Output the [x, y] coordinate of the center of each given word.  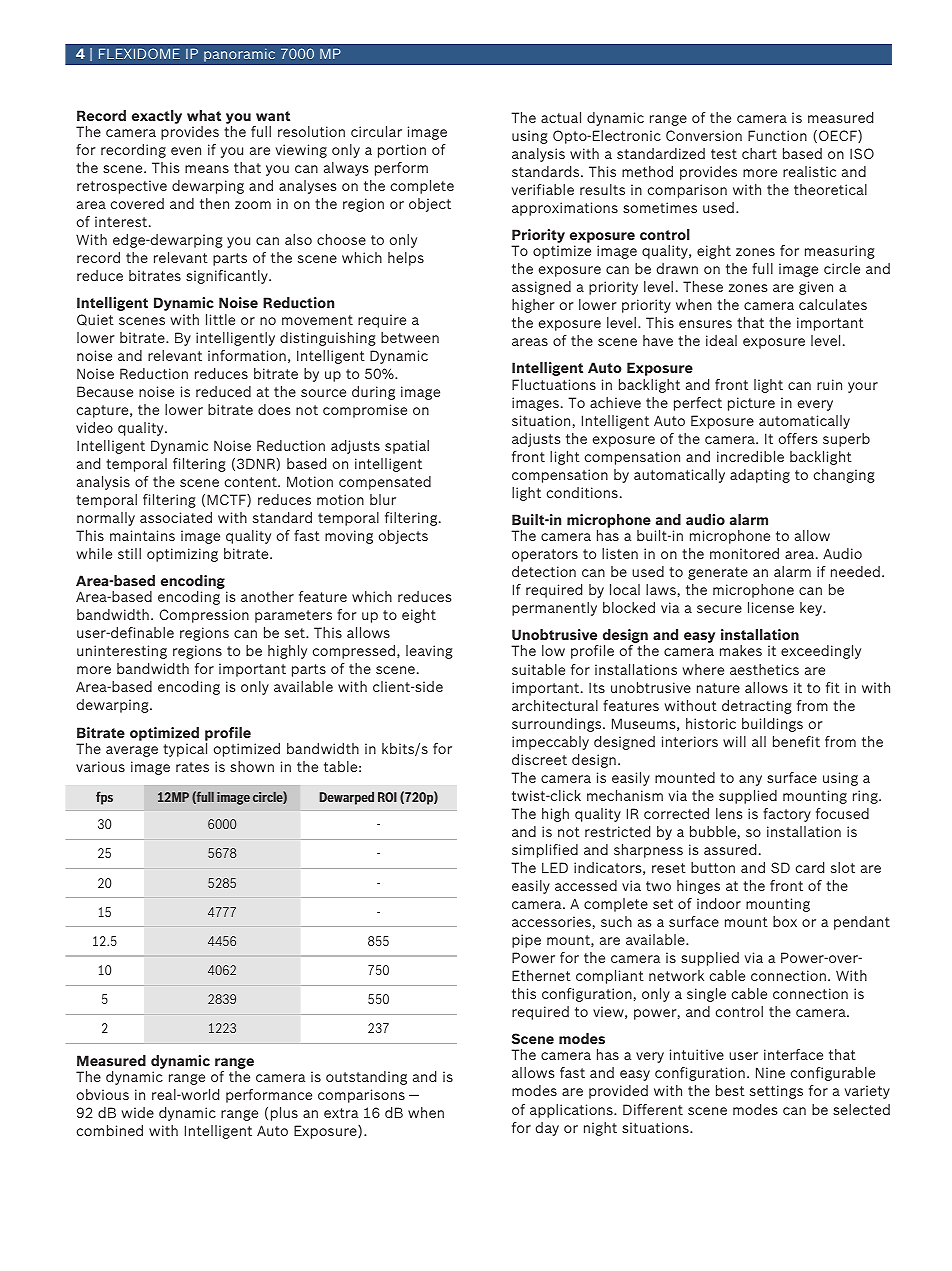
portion [402, 151]
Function [777, 135]
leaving [429, 652]
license [771, 607]
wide [137, 1112]
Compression [204, 616]
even [186, 151]
